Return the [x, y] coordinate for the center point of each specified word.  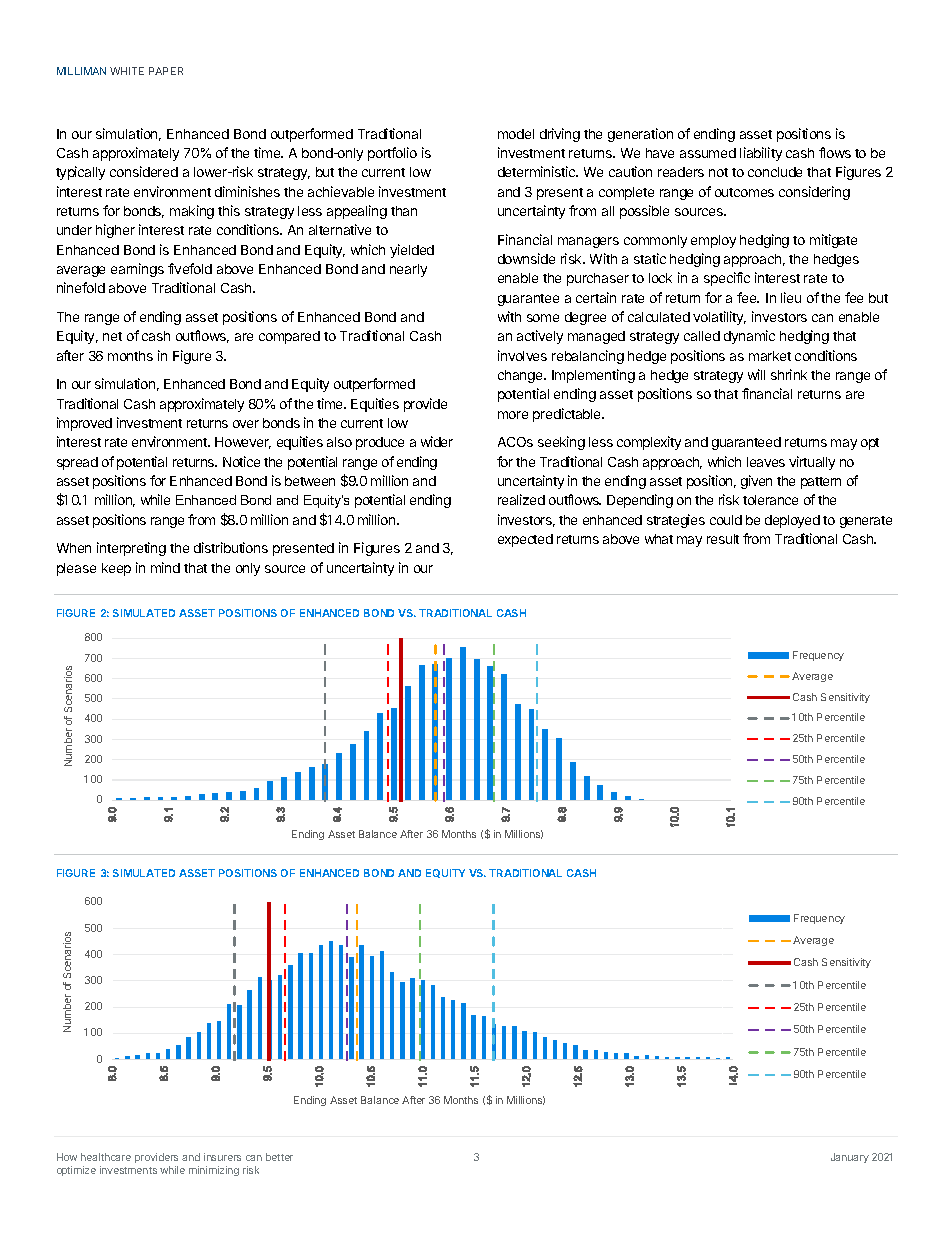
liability [761, 154]
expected [525, 540]
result [723, 539]
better [279, 1157]
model [516, 134]
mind [165, 567]
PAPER [166, 71]
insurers [222, 1157]
